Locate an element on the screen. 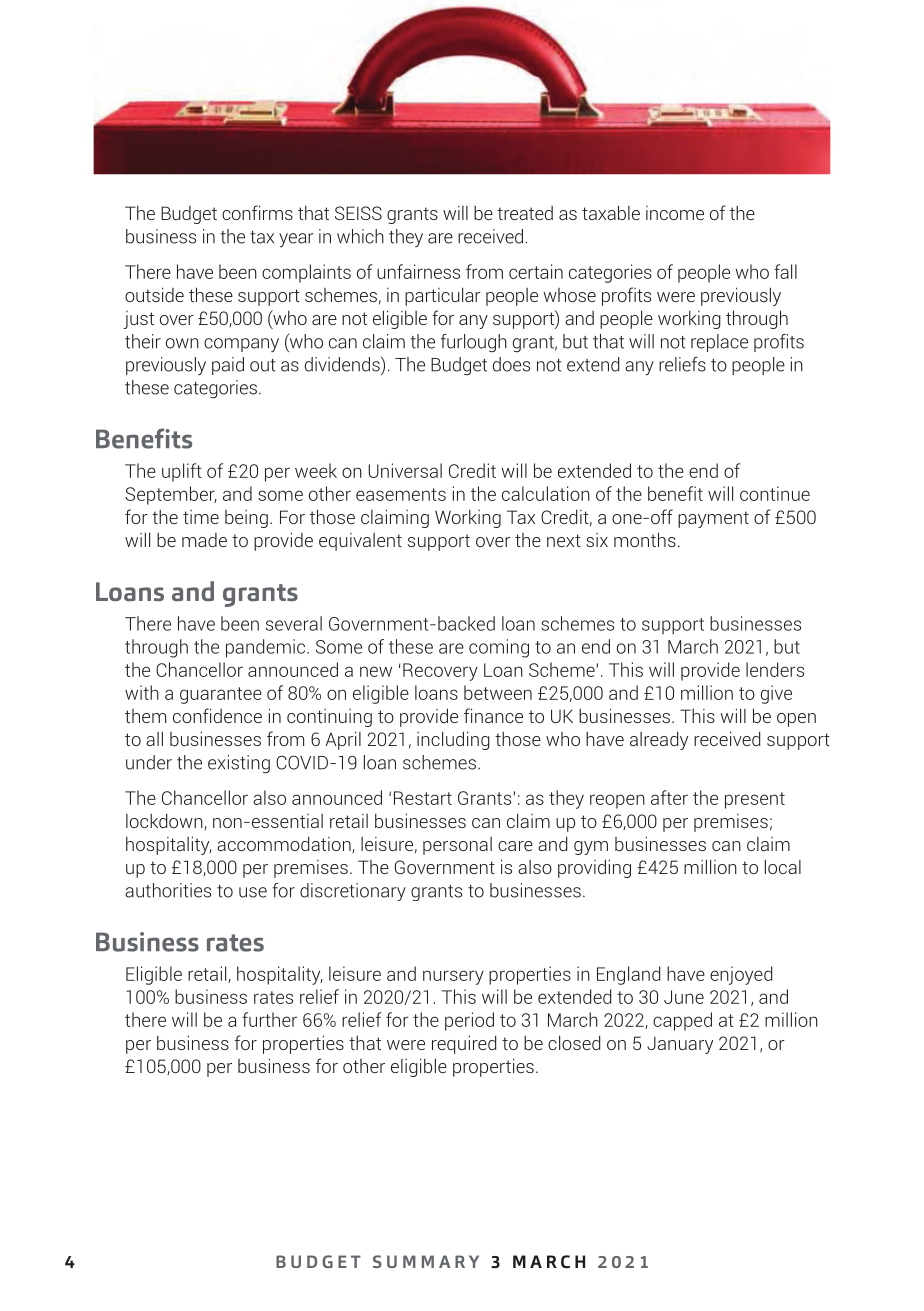  further is located at coordinates (269, 1019).
